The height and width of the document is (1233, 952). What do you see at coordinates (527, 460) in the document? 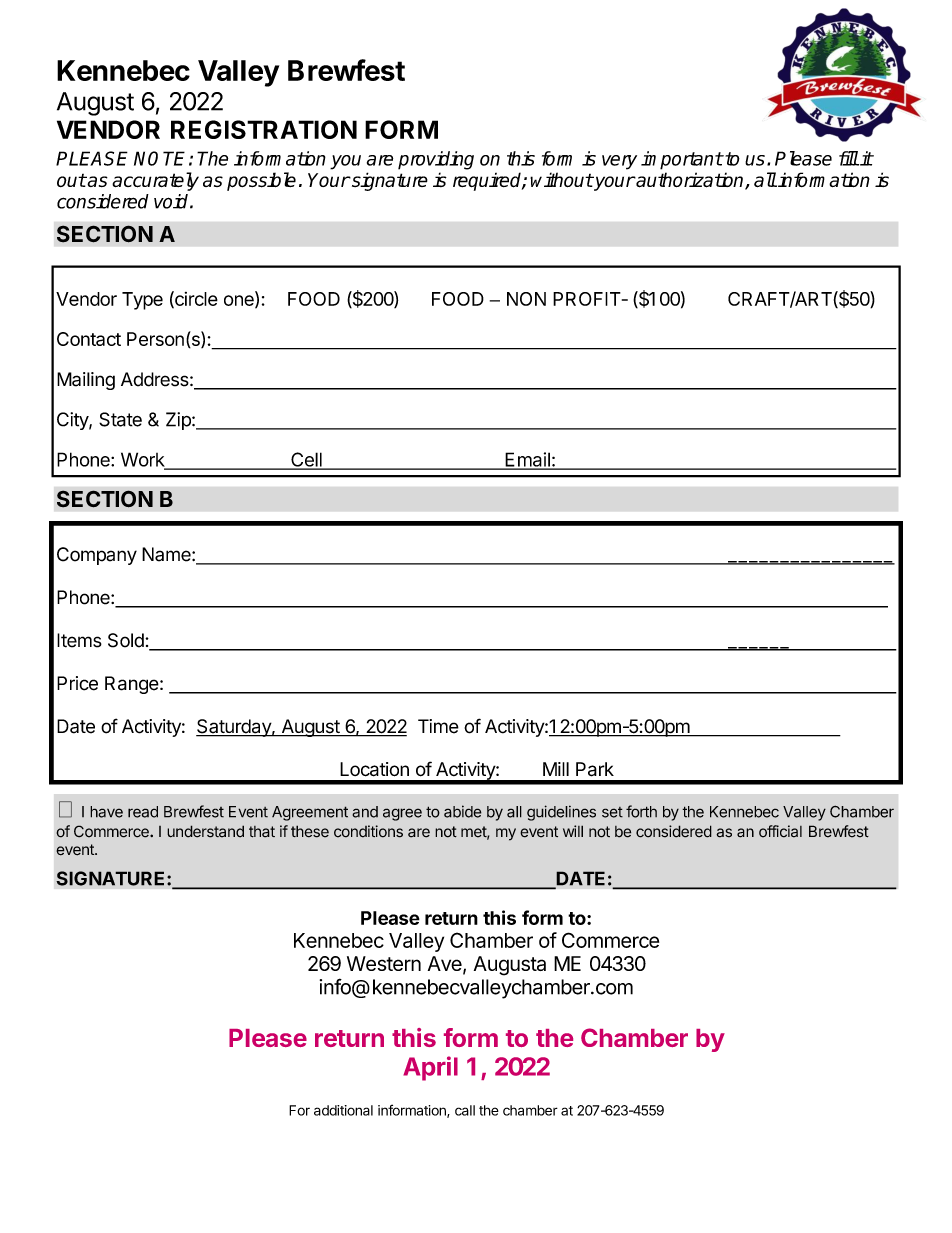
I see `Email` at bounding box center [527, 460].
